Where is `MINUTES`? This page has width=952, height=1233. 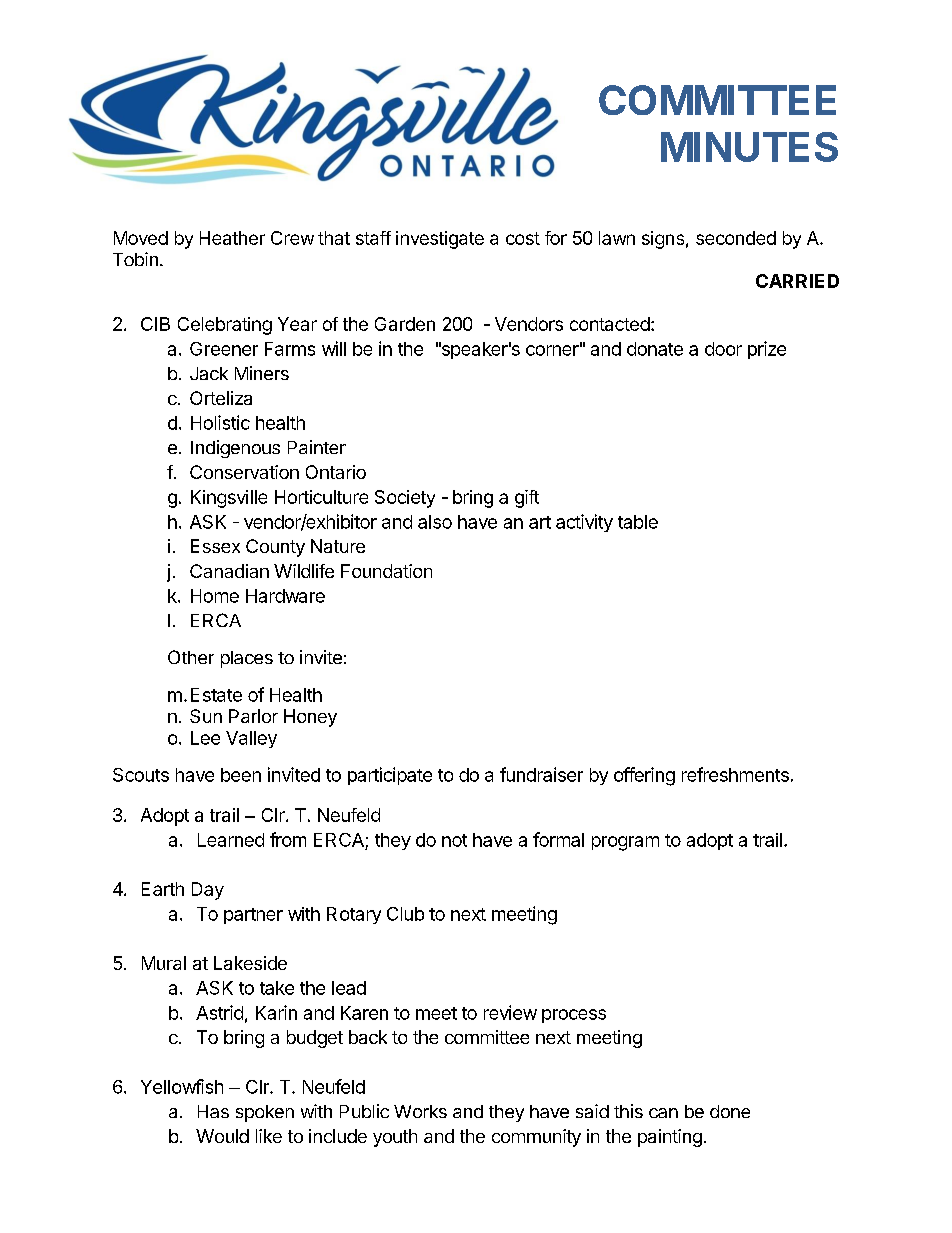 MINUTES is located at coordinates (749, 147).
